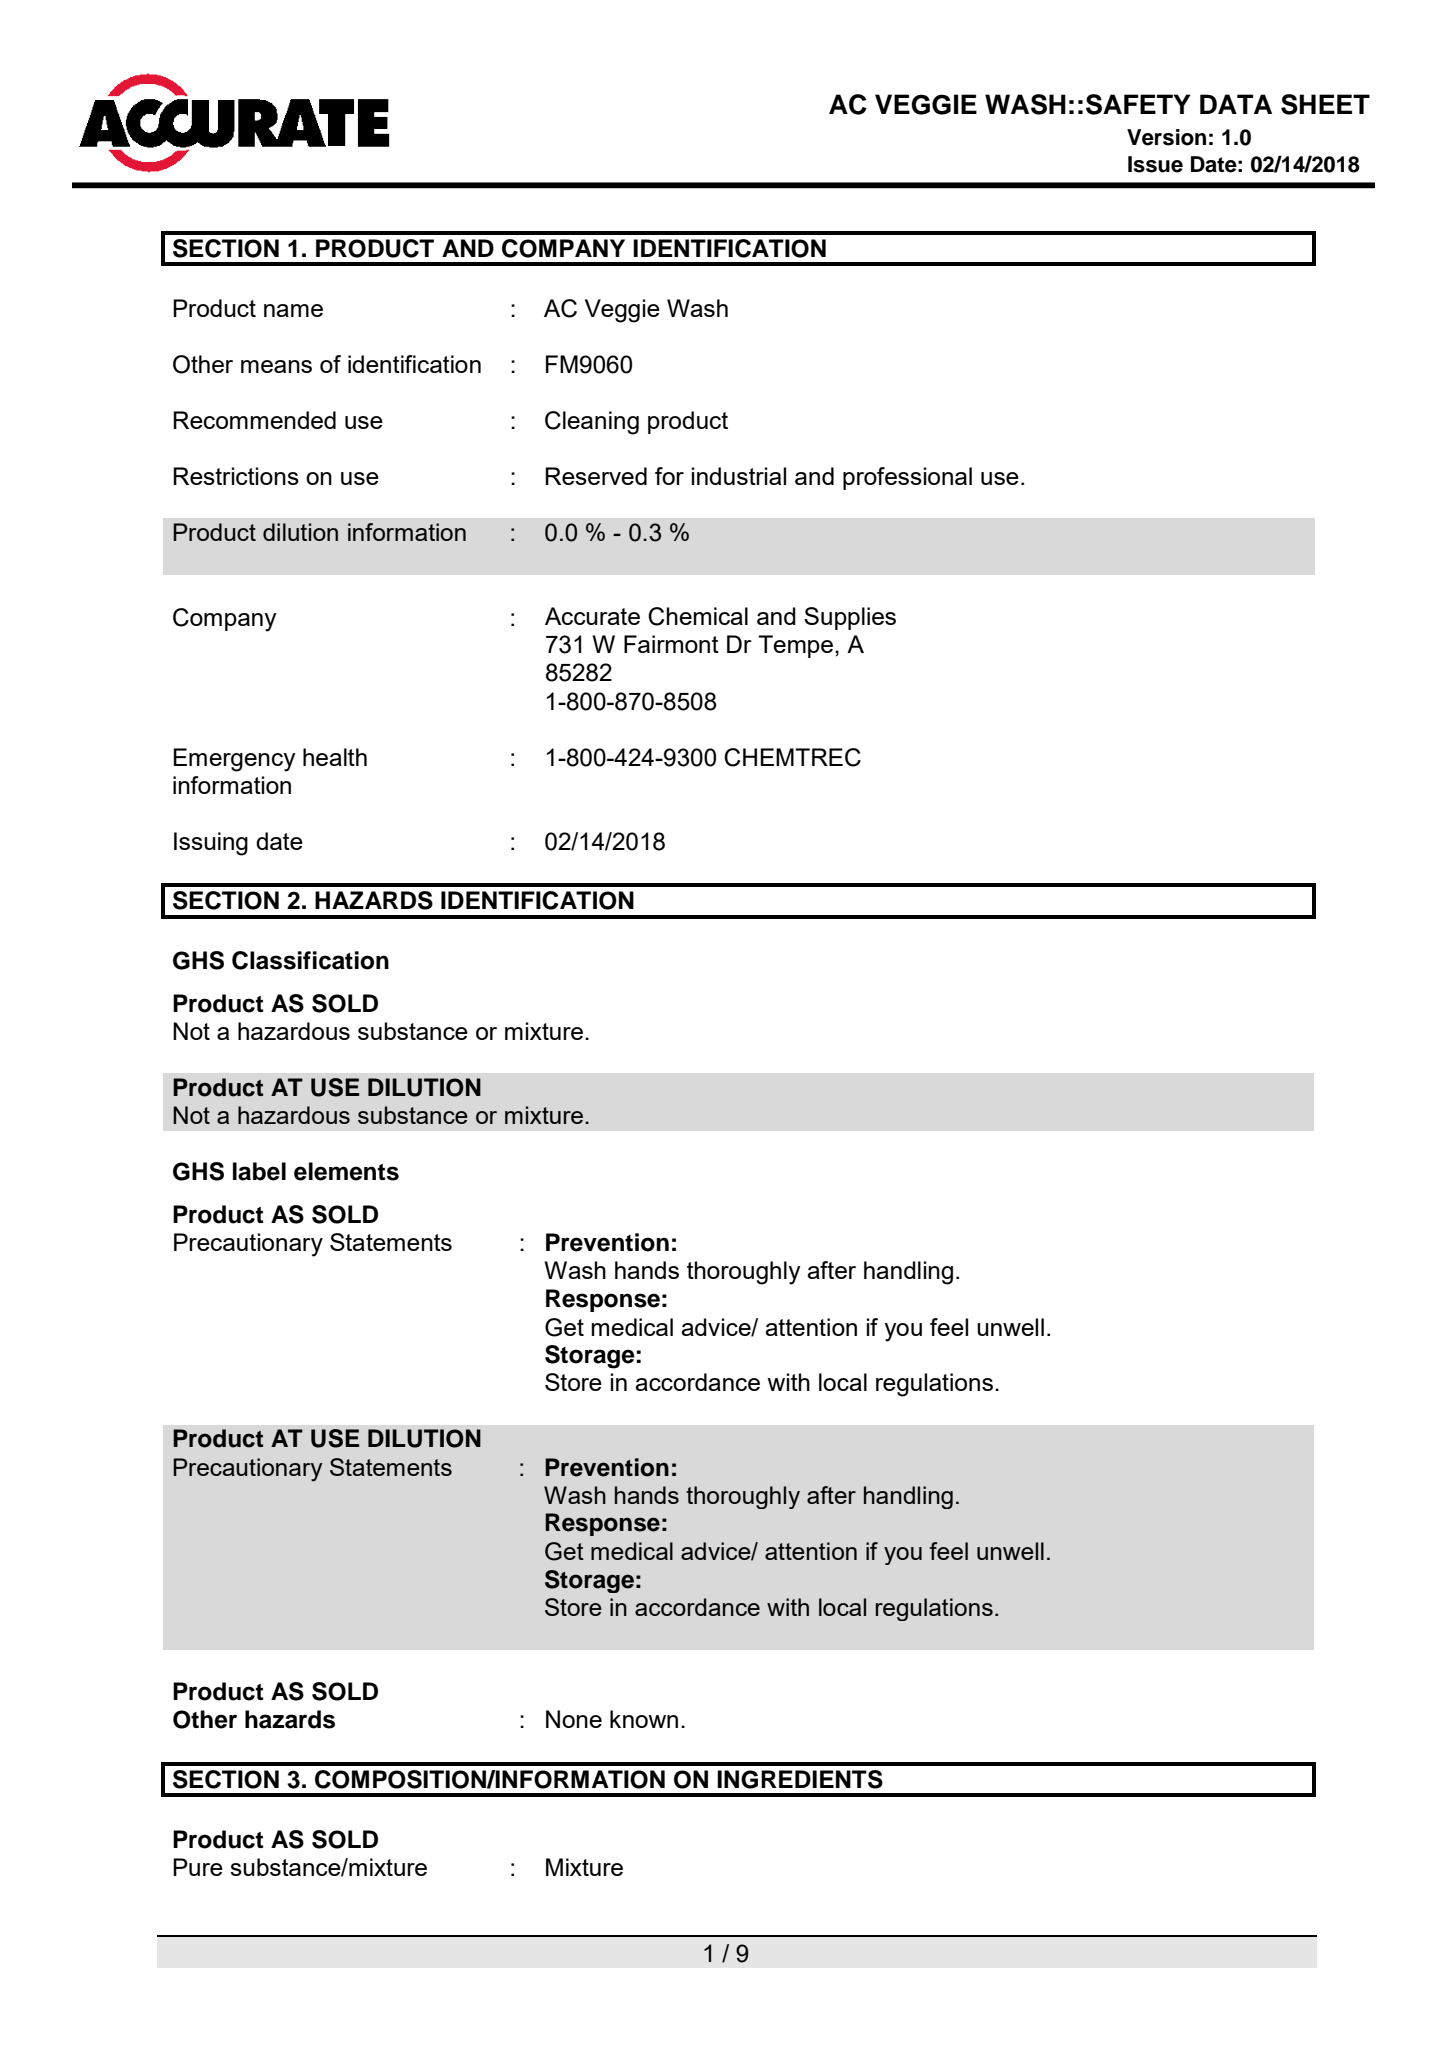 The width and height of the screenshot is (1452, 2054). I want to click on Version, so click(1166, 137).
